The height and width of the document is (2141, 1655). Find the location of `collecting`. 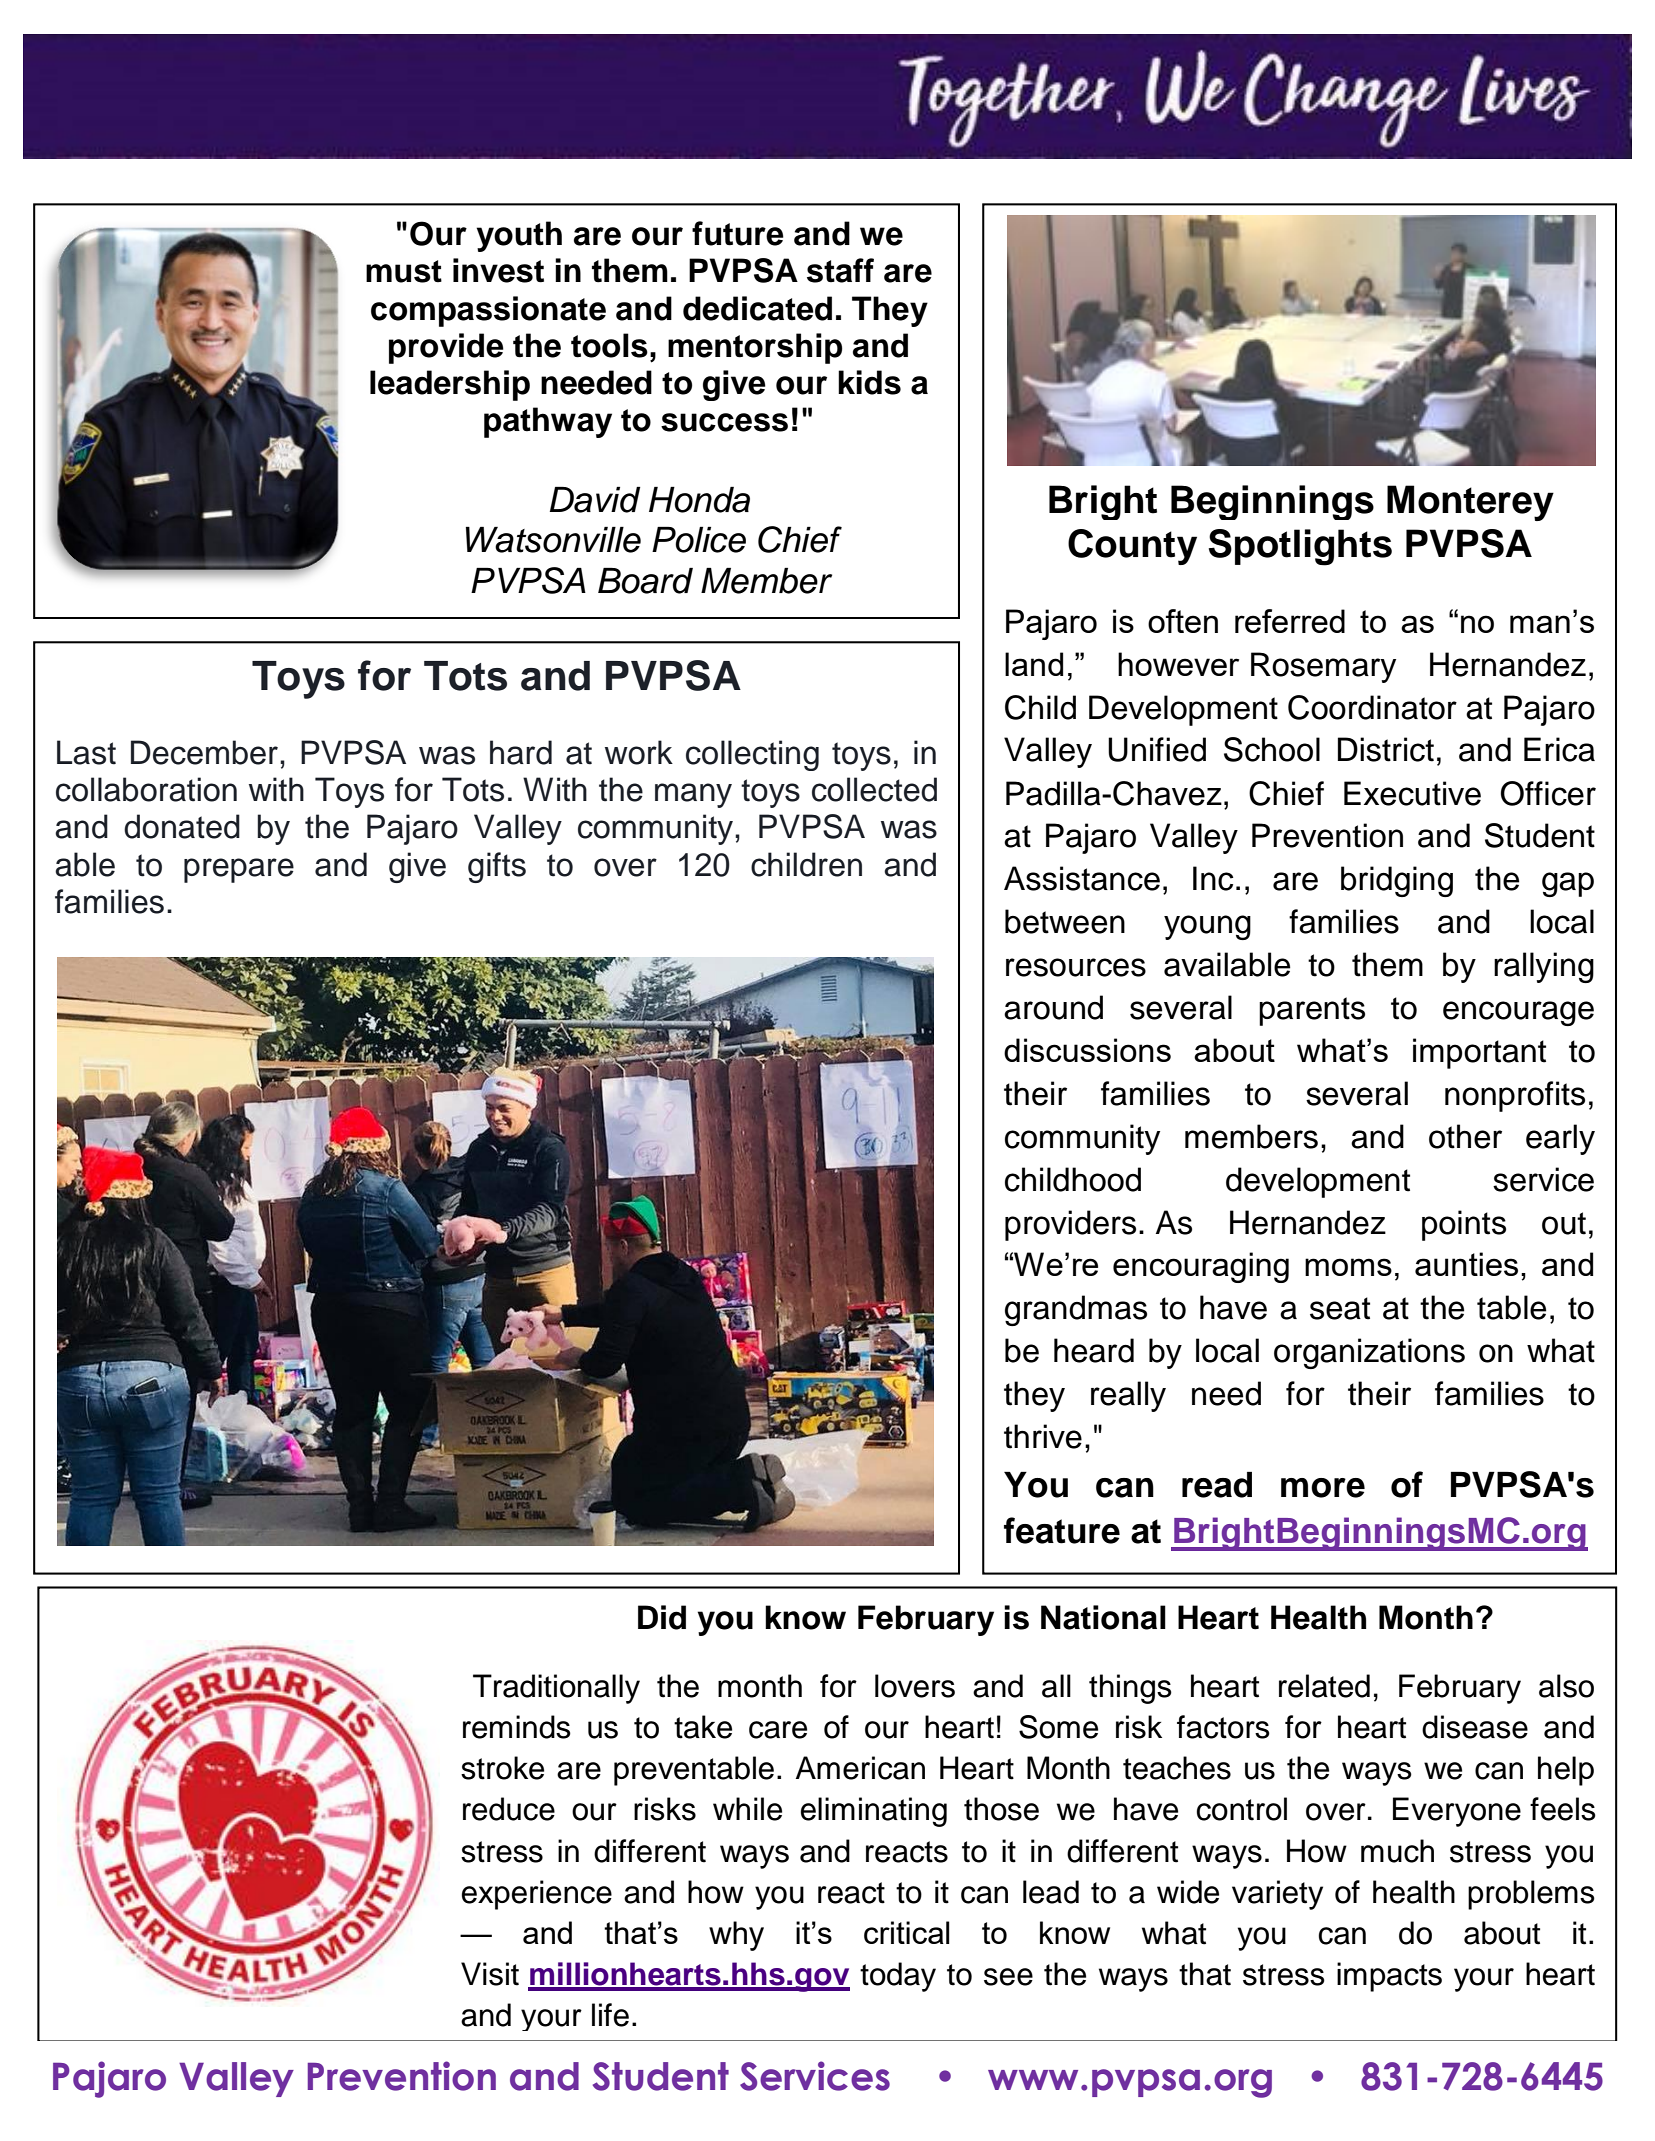

collecting is located at coordinates (752, 755).
